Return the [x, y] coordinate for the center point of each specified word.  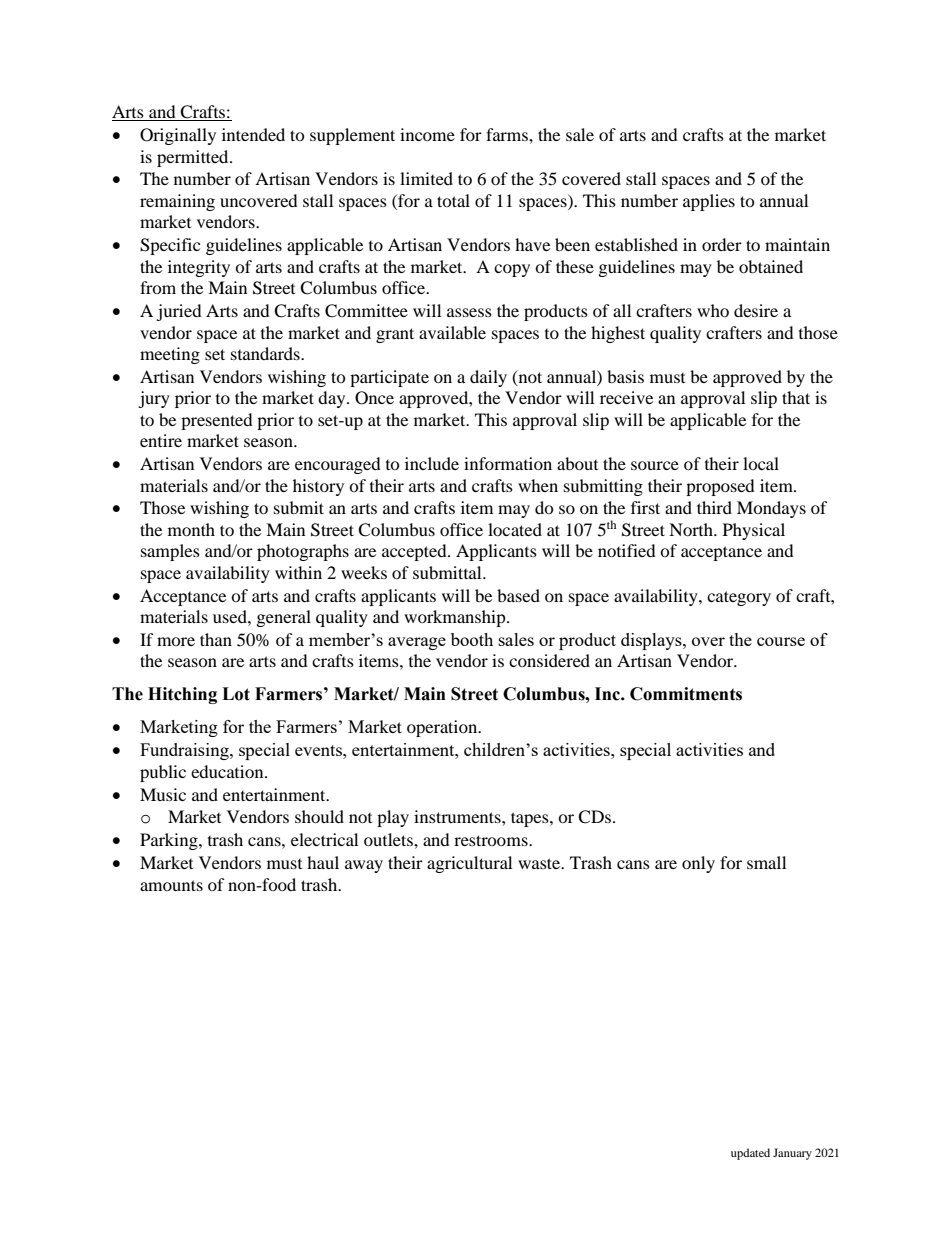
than [216, 639]
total [453, 200]
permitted [194, 158]
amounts [171, 885]
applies [709, 202]
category [739, 598]
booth [472, 639]
